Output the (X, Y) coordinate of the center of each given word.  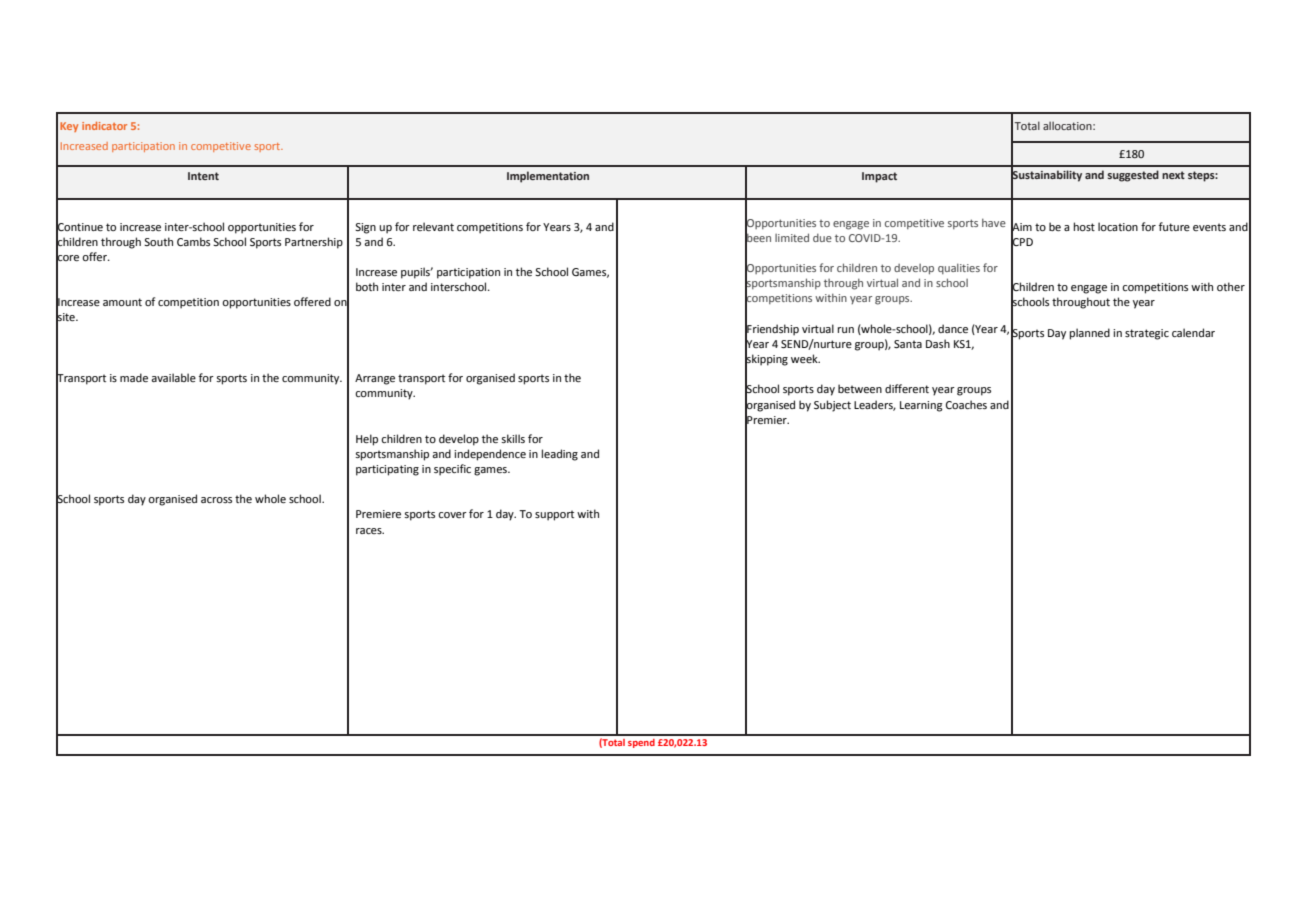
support (554, 515)
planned (1090, 334)
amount (122, 302)
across (216, 500)
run (846, 330)
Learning (921, 406)
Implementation (548, 177)
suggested (1133, 176)
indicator (104, 126)
